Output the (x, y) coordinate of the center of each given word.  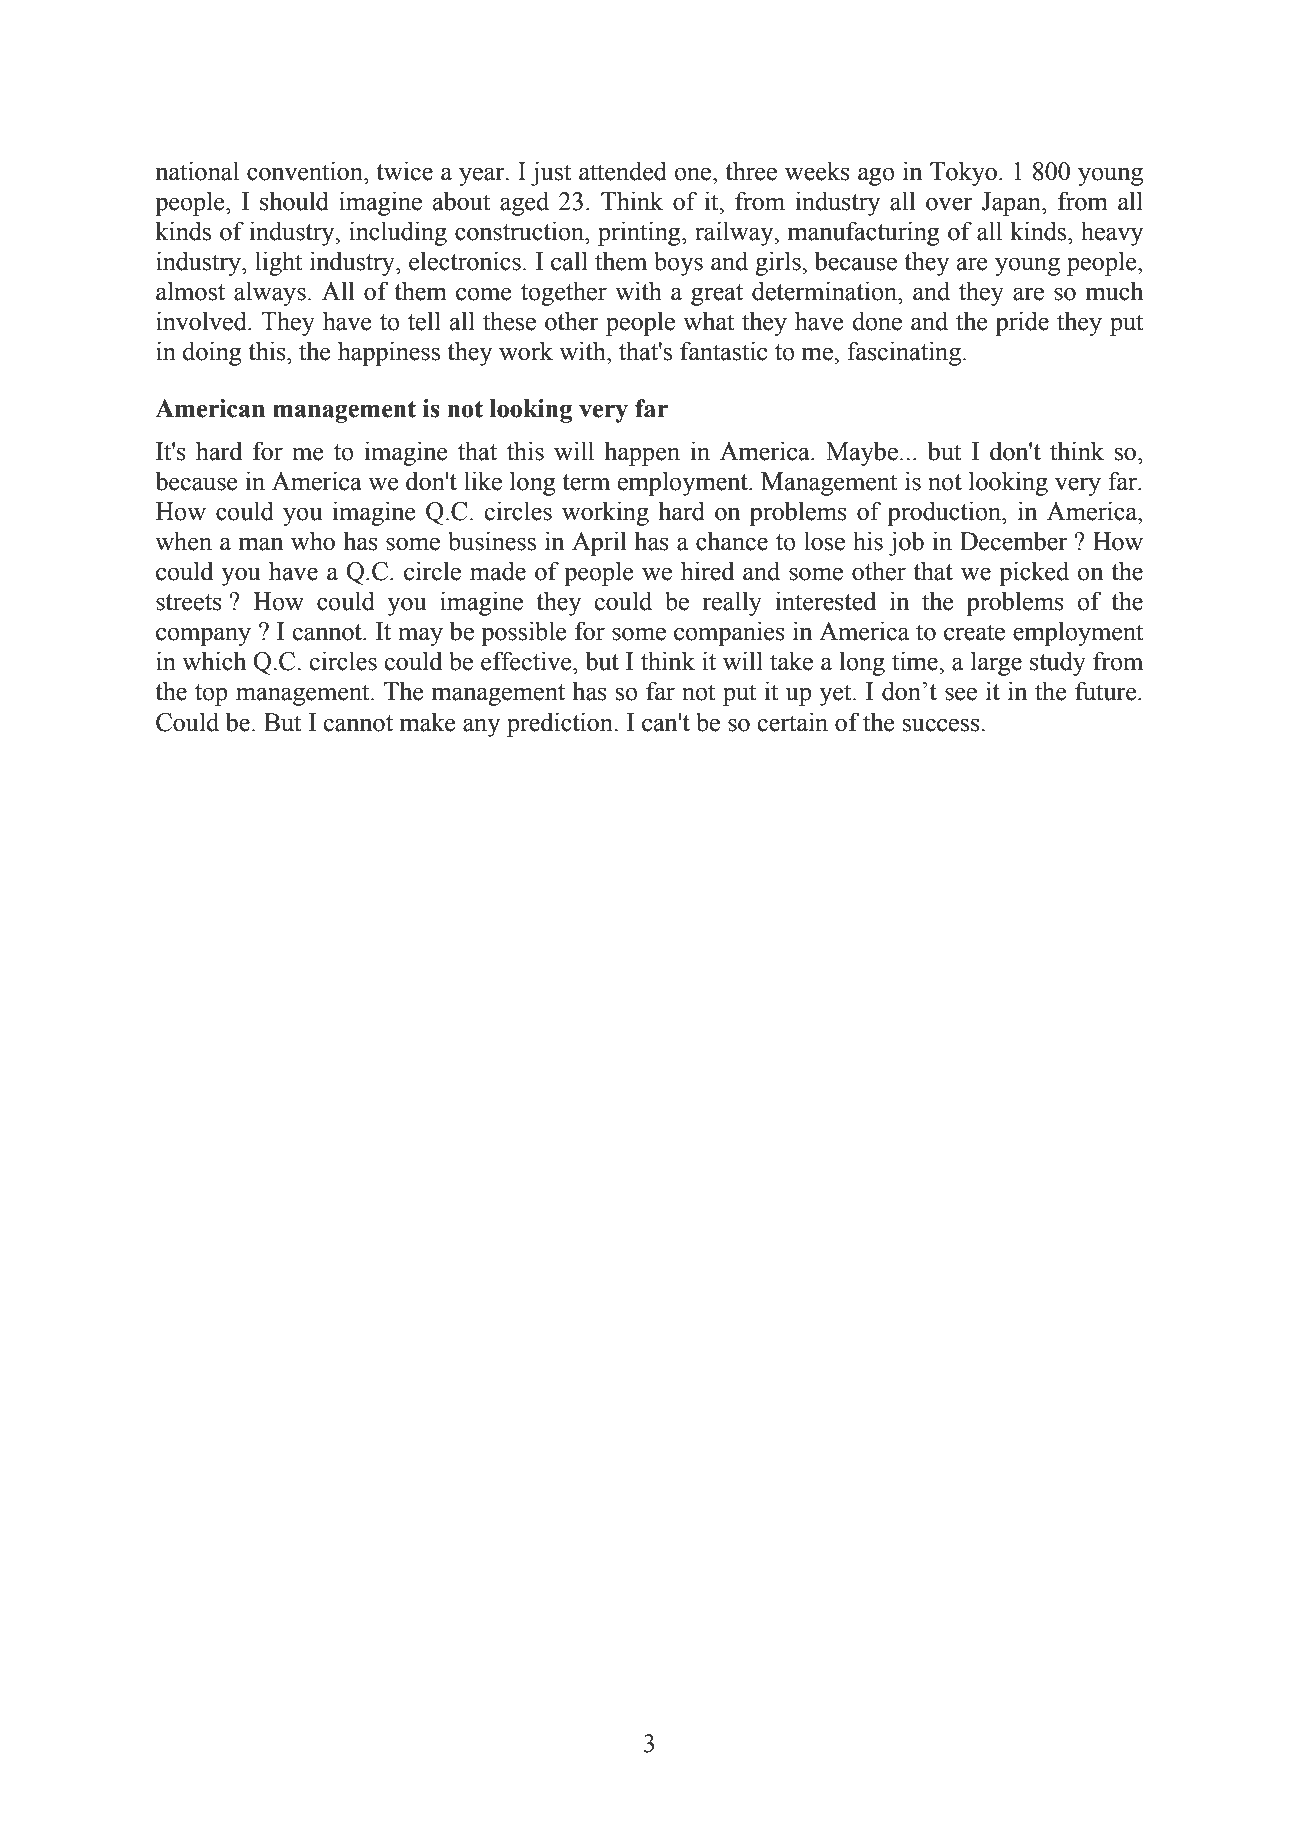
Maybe (862, 453)
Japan (1012, 204)
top (211, 695)
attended (623, 171)
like (483, 481)
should (294, 201)
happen (642, 453)
